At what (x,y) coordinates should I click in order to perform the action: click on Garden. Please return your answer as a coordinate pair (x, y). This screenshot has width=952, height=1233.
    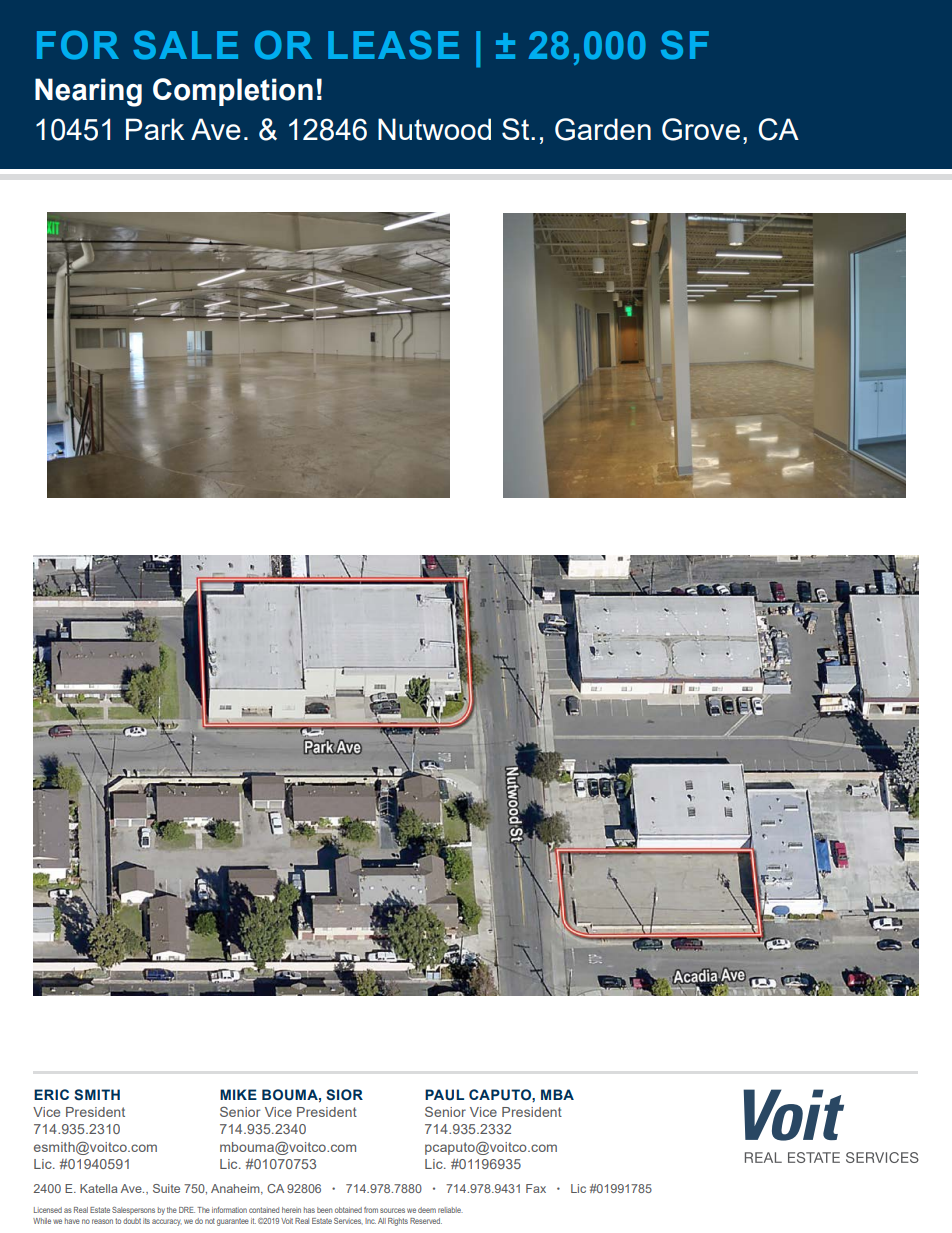
    Looking at the image, I should click on (603, 129).
